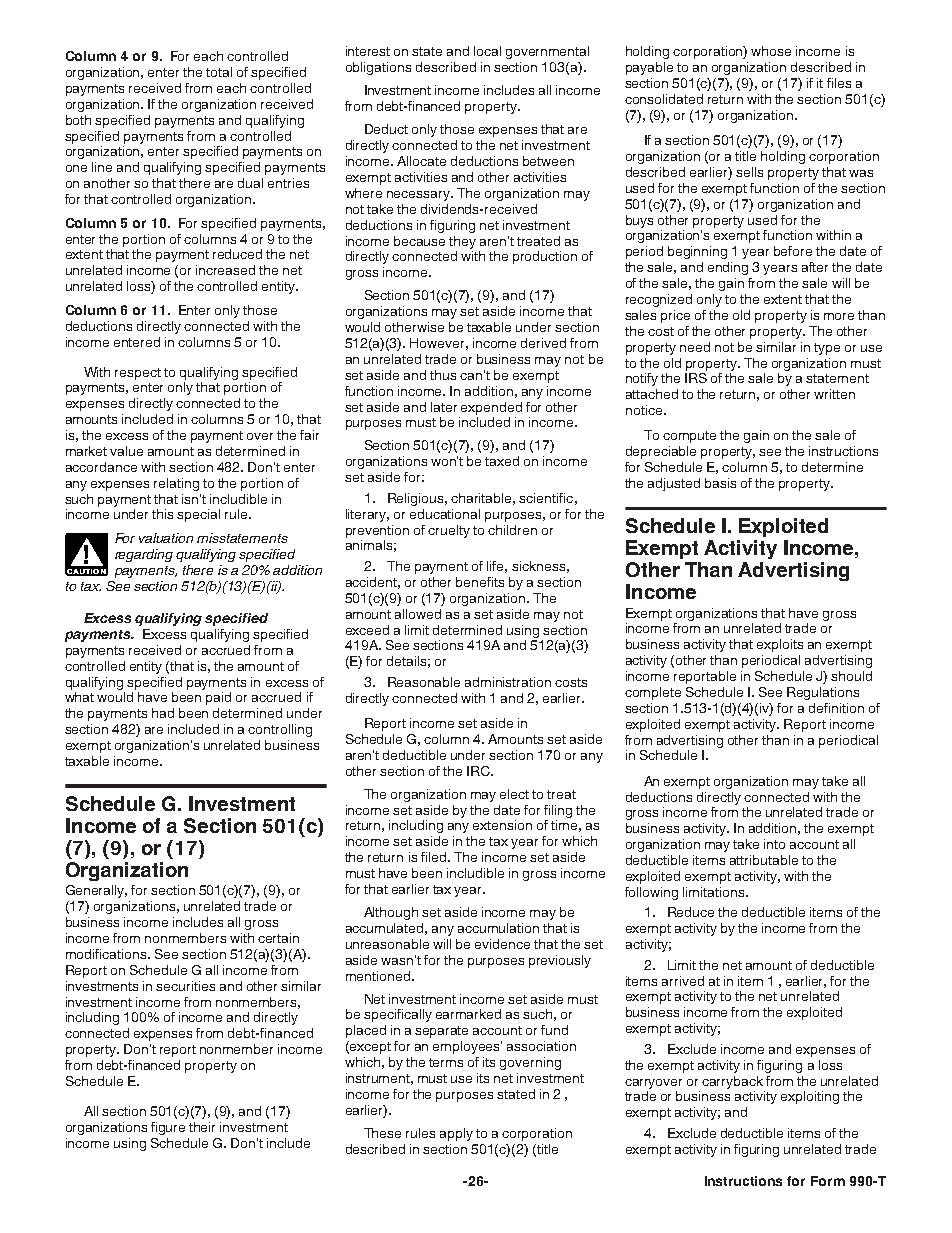 Image resolution: width=952 pixels, height=1233 pixels. I want to click on taxed, so click(502, 461).
